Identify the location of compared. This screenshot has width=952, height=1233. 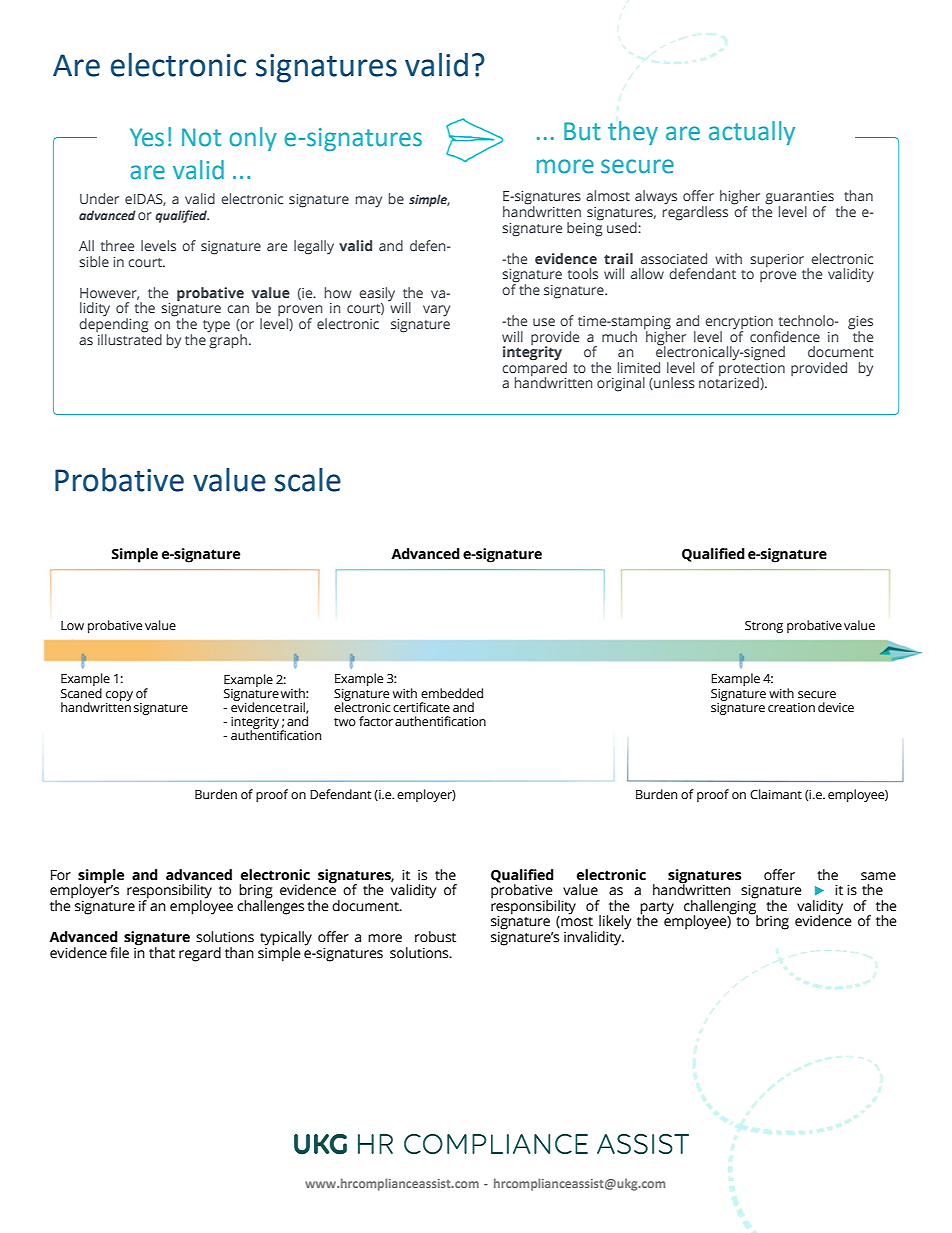
(534, 369).
